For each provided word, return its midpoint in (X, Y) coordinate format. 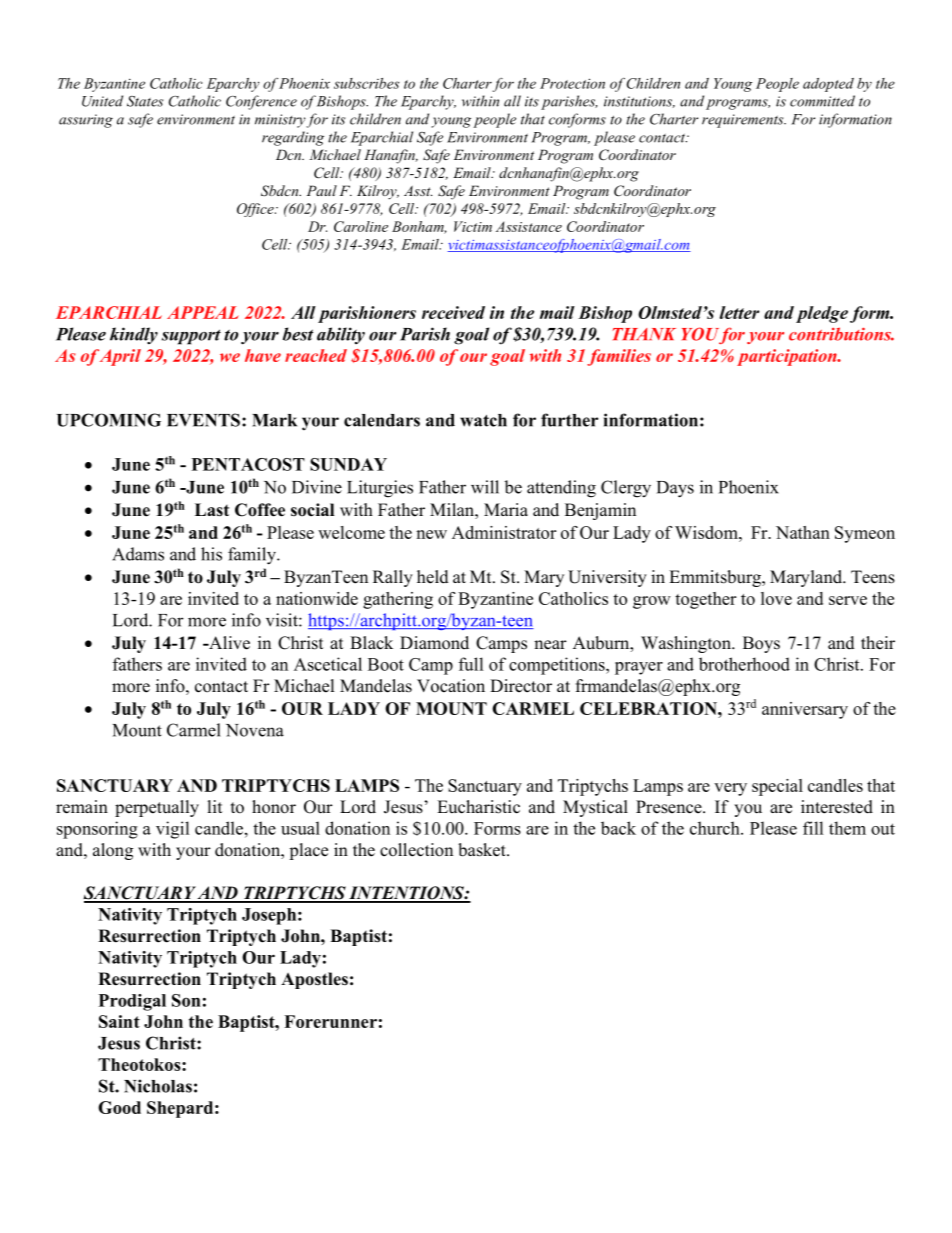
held (433, 577)
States (145, 101)
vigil (172, 830)
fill (813, 828)
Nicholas (158, 1086)
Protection (572, 83)
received (453, 312)
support (191, 337)
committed (822, 101)
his (211, 554)
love (776, 598)
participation (788, 357)
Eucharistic (478, 807)
